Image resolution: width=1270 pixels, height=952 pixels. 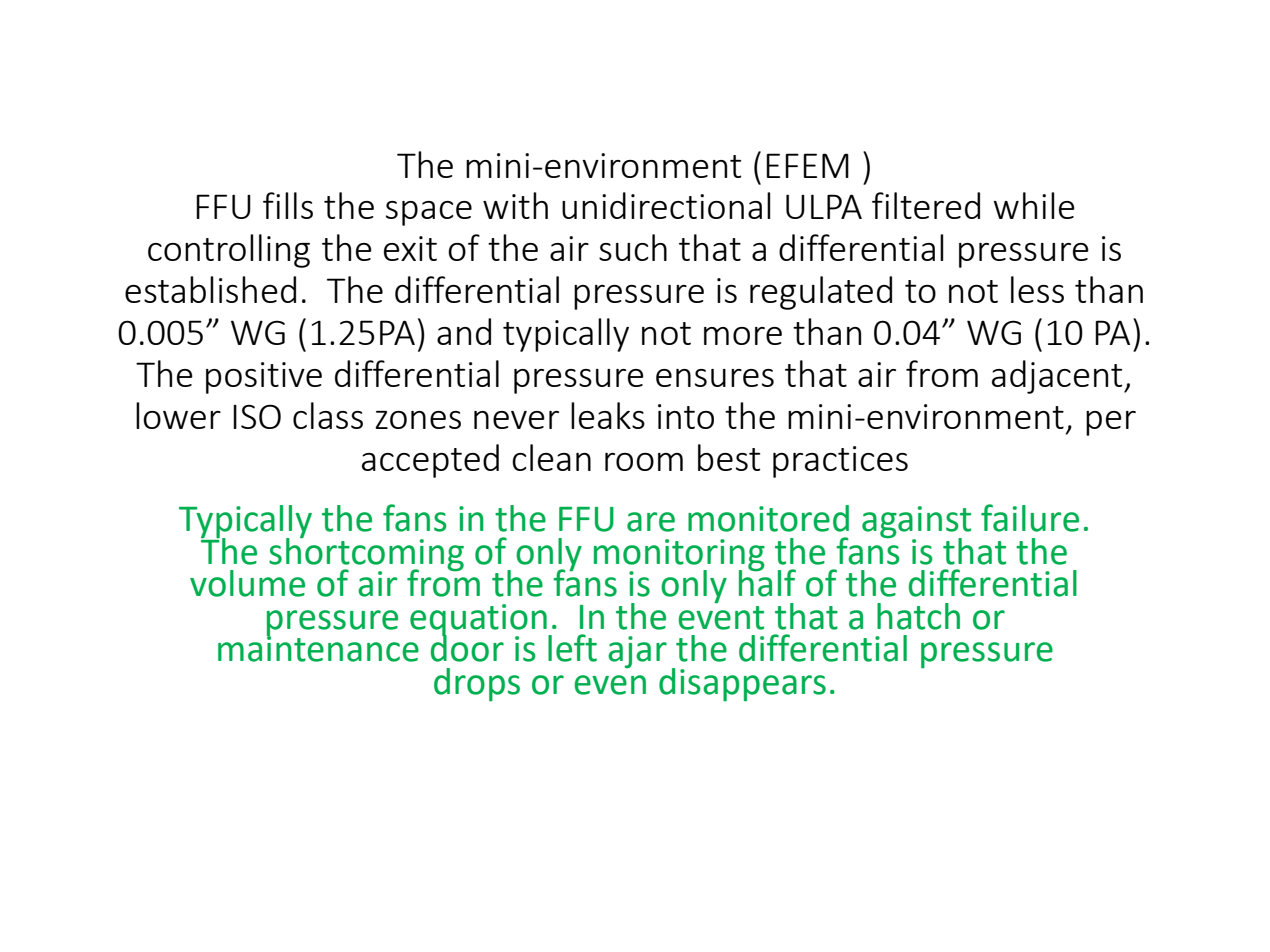 I want to click on while, so click(x=1034, y=205).
